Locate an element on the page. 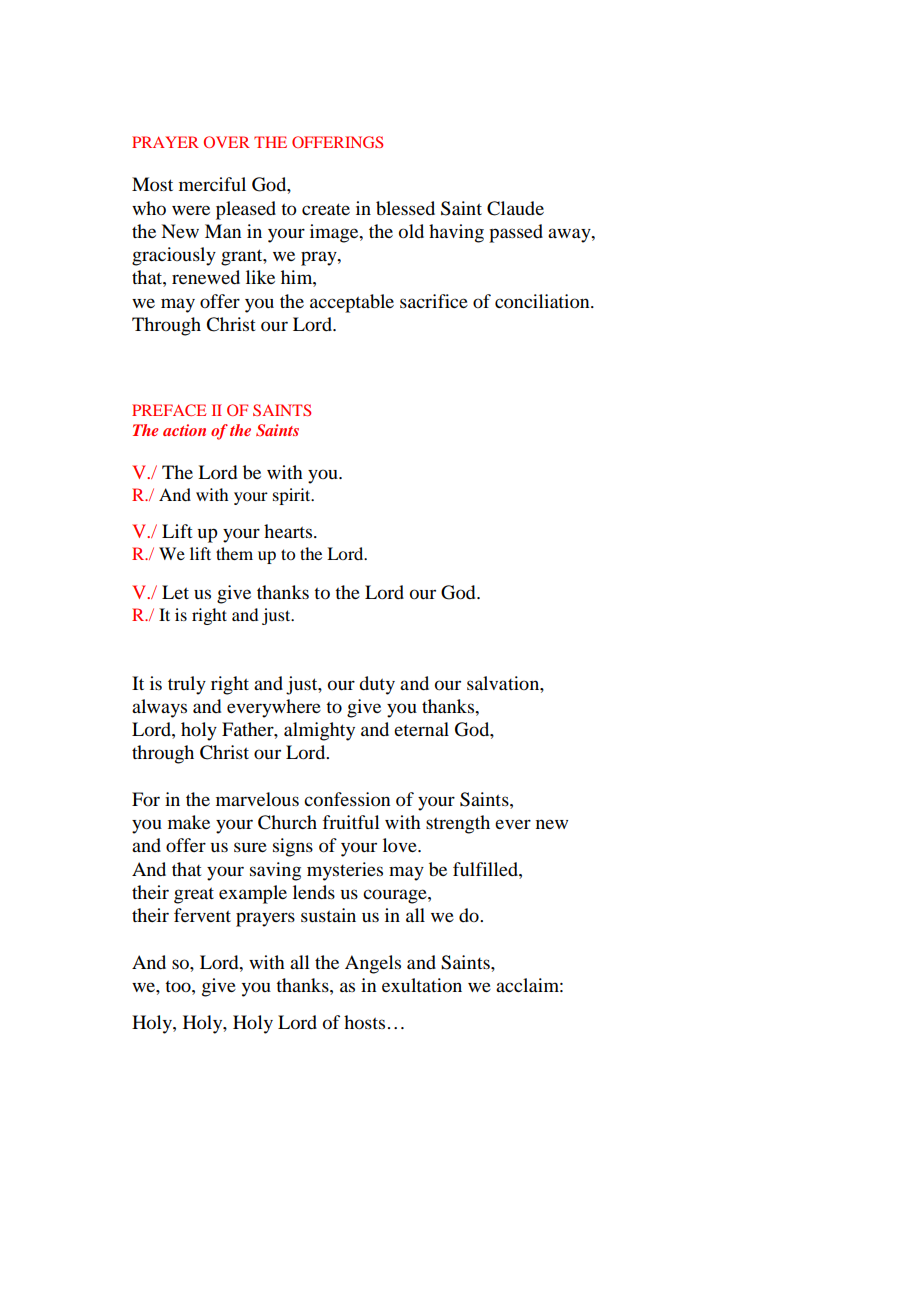 Image resolution: width=924 pixels, height=1308 pixels. Claude is located at coordinates (515, 208).
